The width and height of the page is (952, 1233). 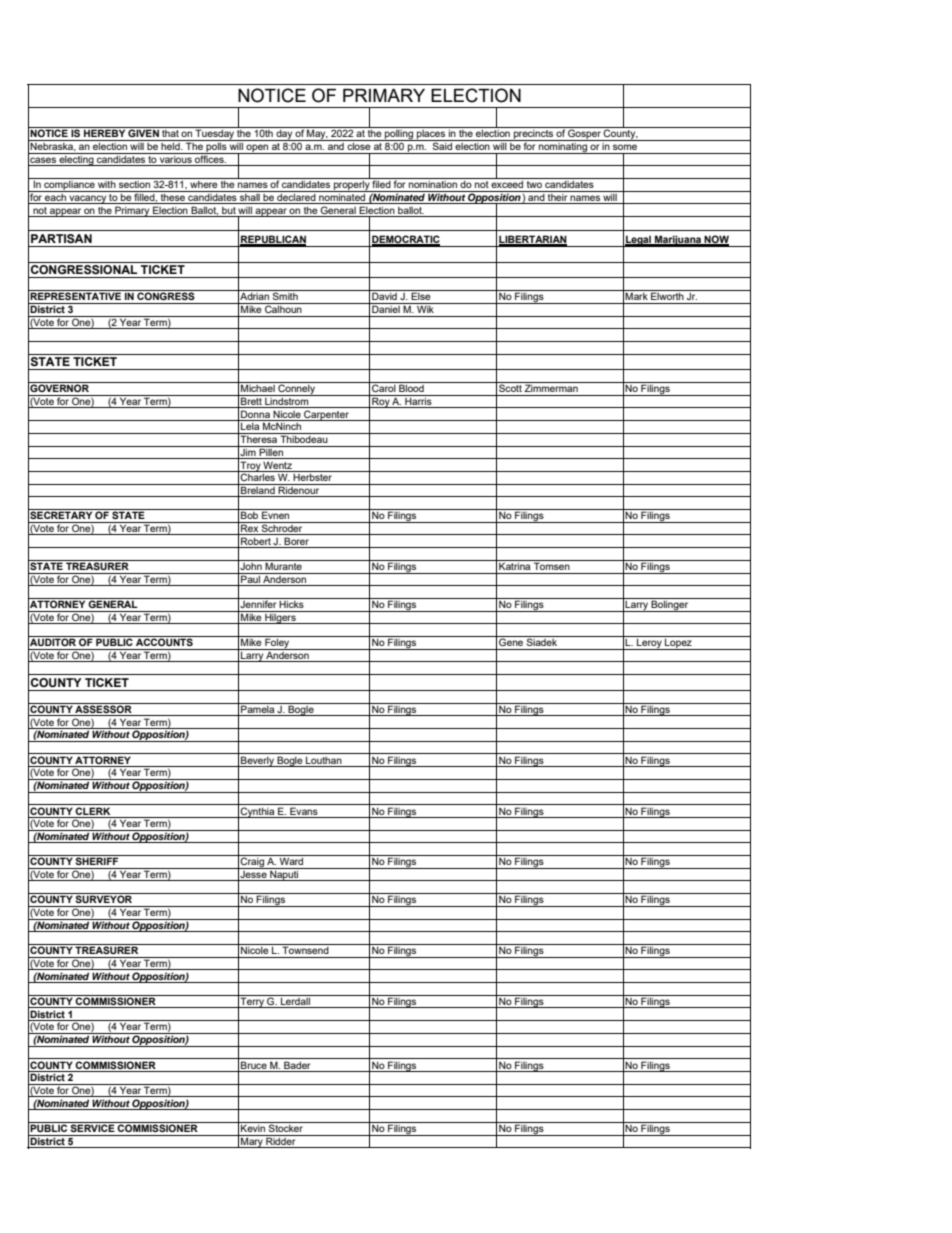 What do you see at coordinates (258, 708) in the page?
I see `Pamela` at bounding box center [258, 708].
